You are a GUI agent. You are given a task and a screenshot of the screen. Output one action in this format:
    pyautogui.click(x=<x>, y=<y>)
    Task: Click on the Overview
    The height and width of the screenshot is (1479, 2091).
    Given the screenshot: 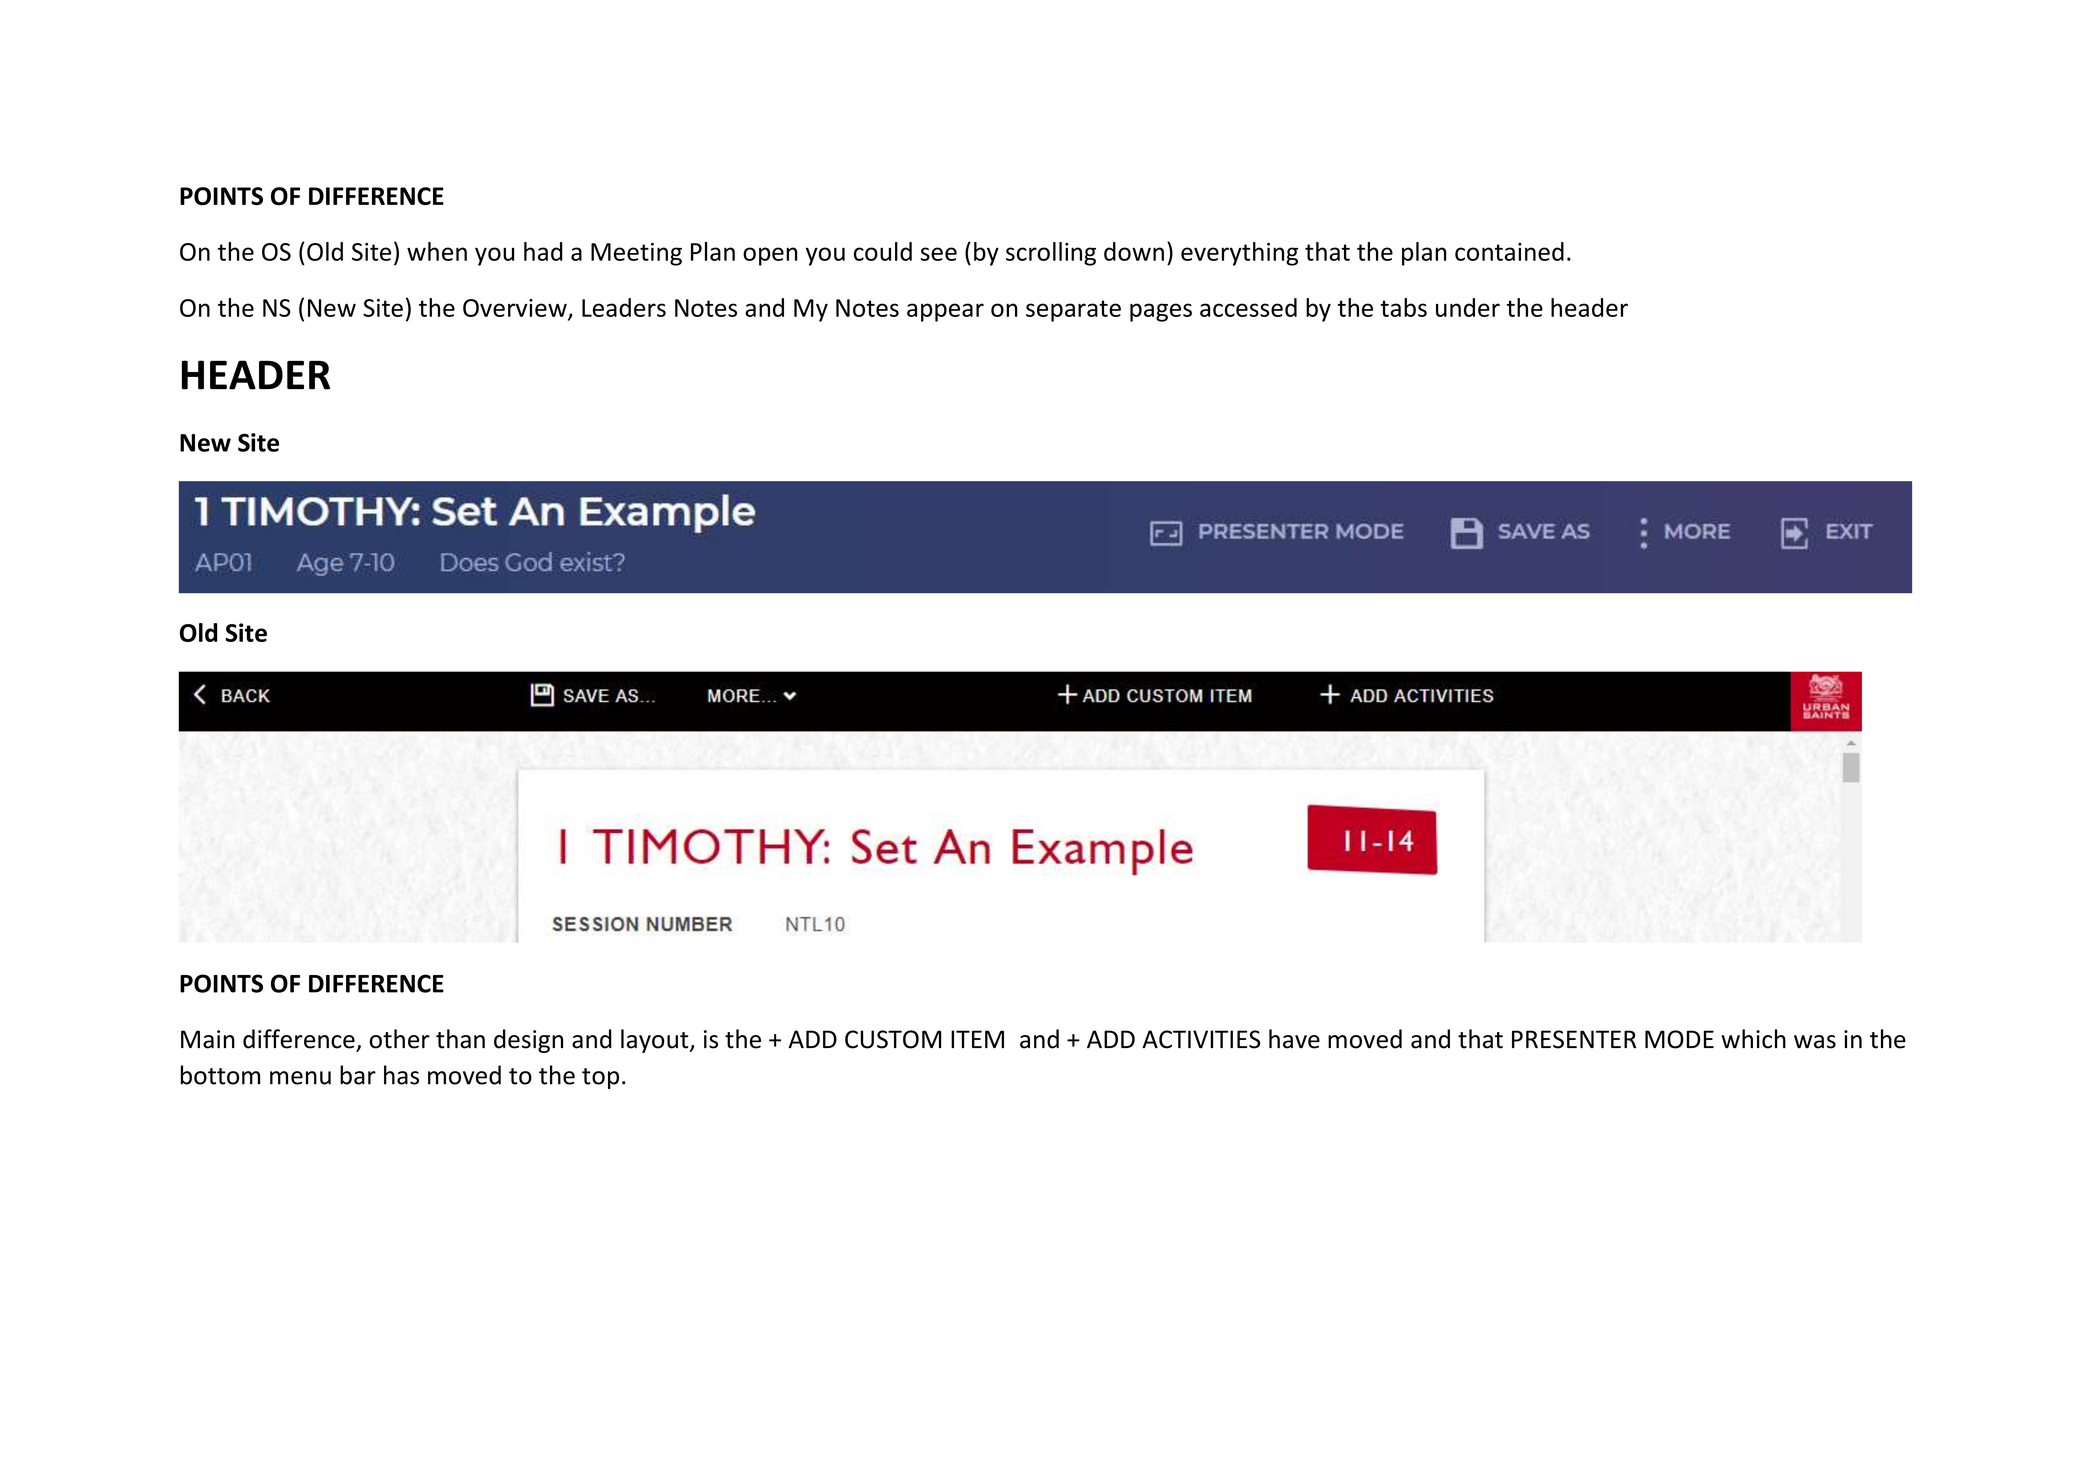 What is the action you would take?
    pyautogui.click(x=516, y=309)
